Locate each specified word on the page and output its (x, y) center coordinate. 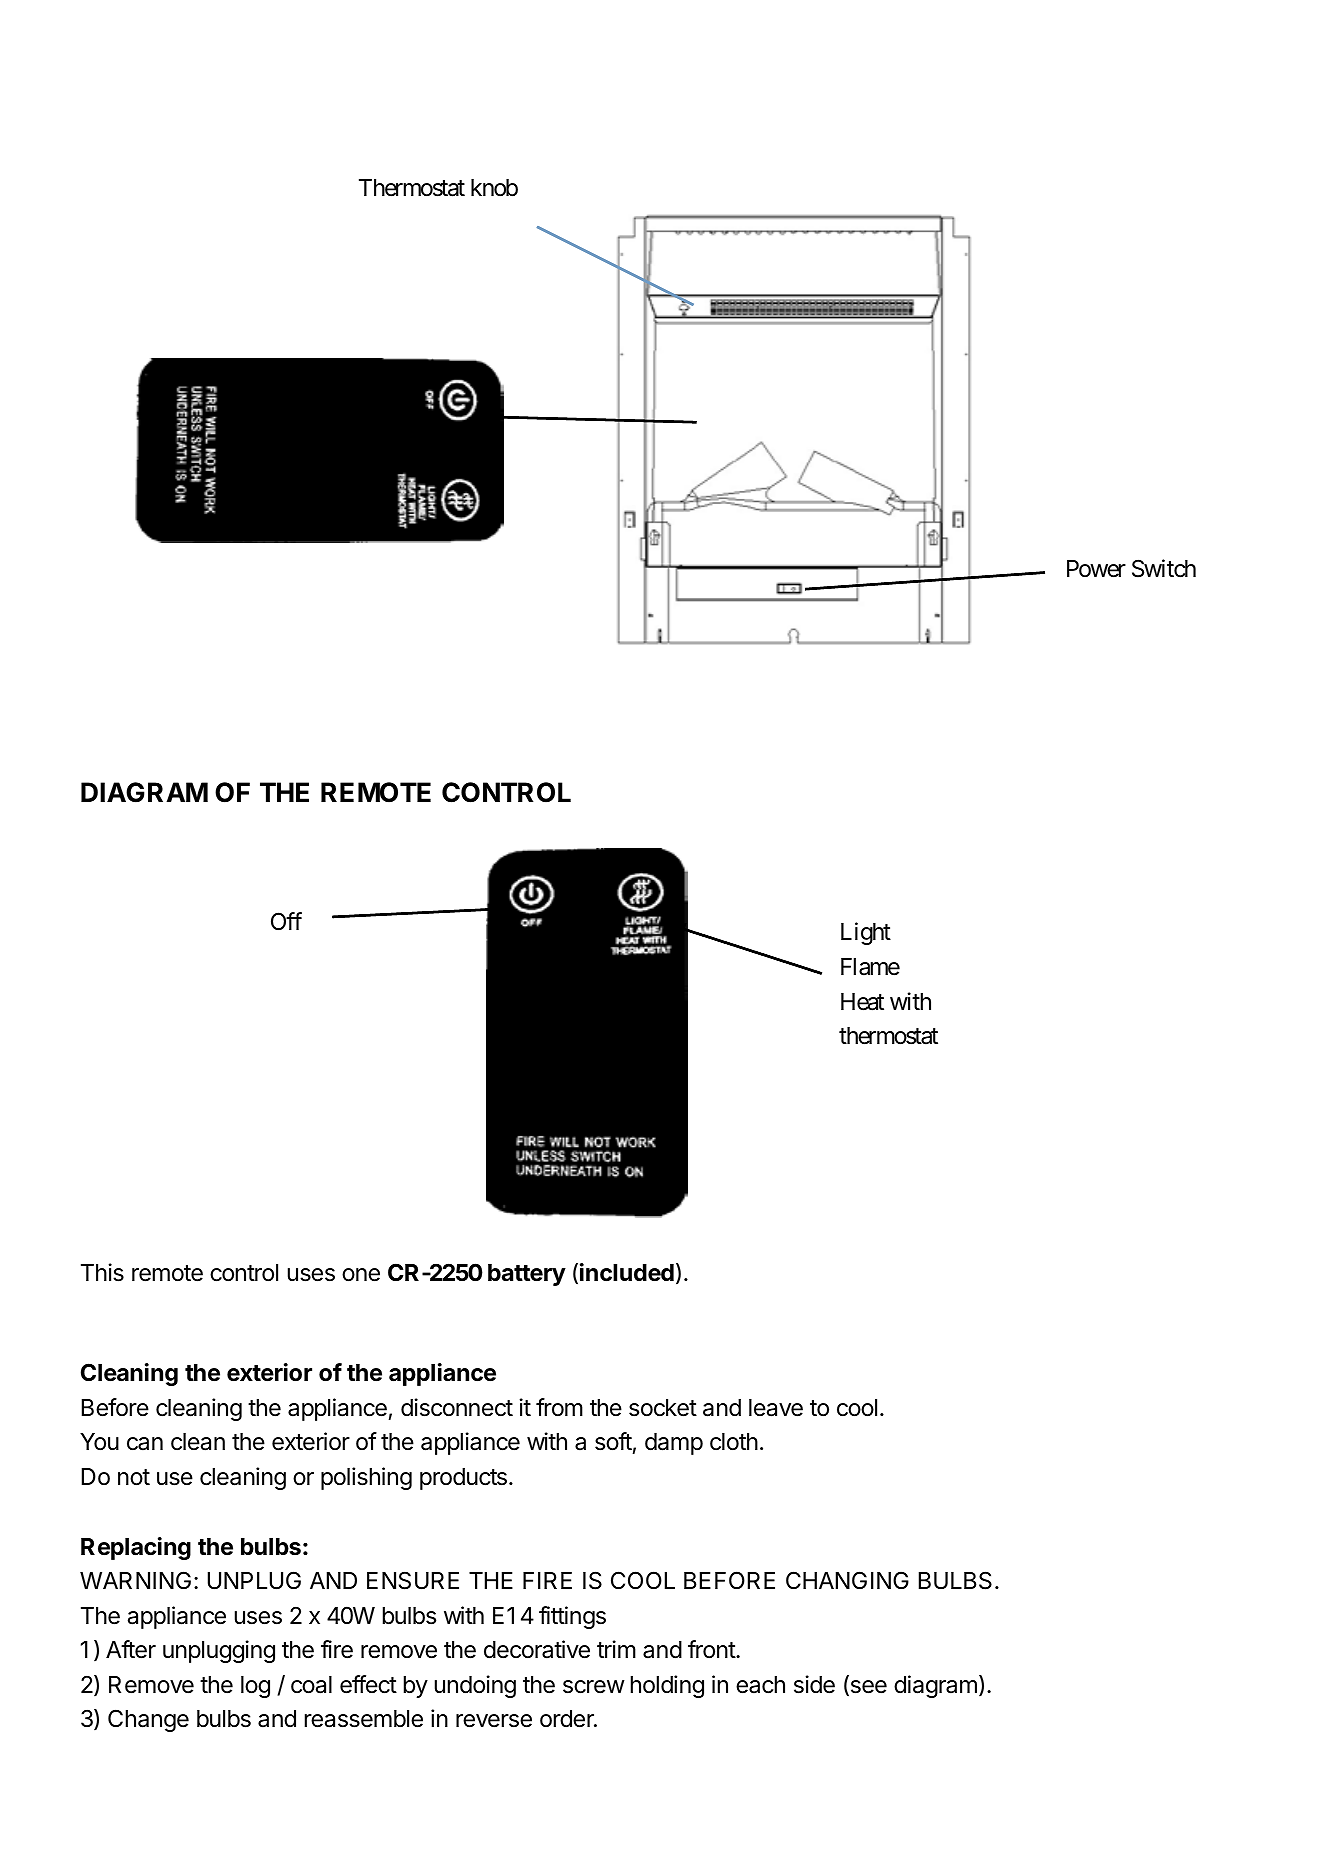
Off (286, 921)
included (627, 1272)
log (255, 1687)
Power (1096, 569)
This (102, 1272)
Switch (1164, 568)
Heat (862, 1002)
